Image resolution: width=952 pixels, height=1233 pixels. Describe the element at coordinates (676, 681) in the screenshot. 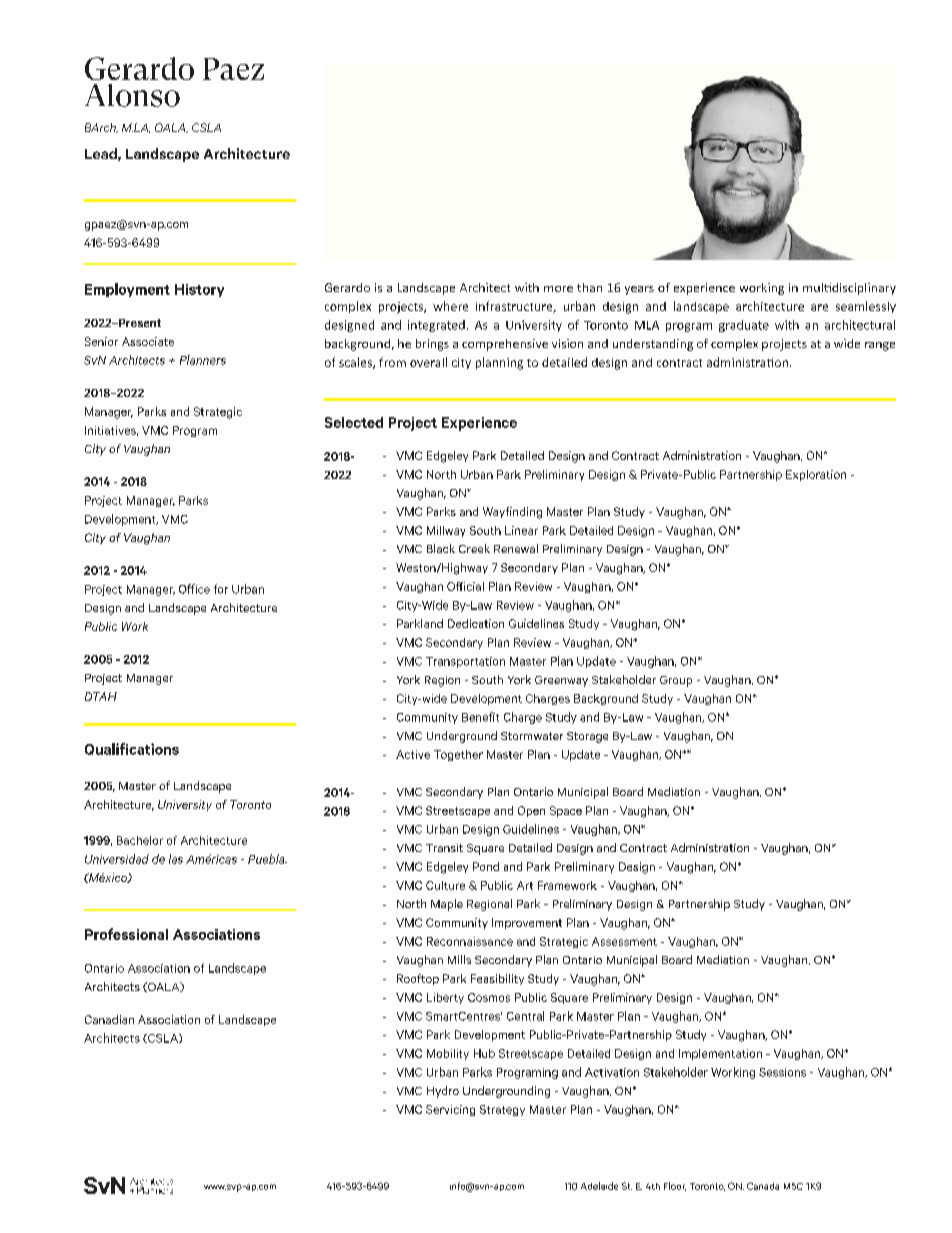

I see `Group` at that location.
